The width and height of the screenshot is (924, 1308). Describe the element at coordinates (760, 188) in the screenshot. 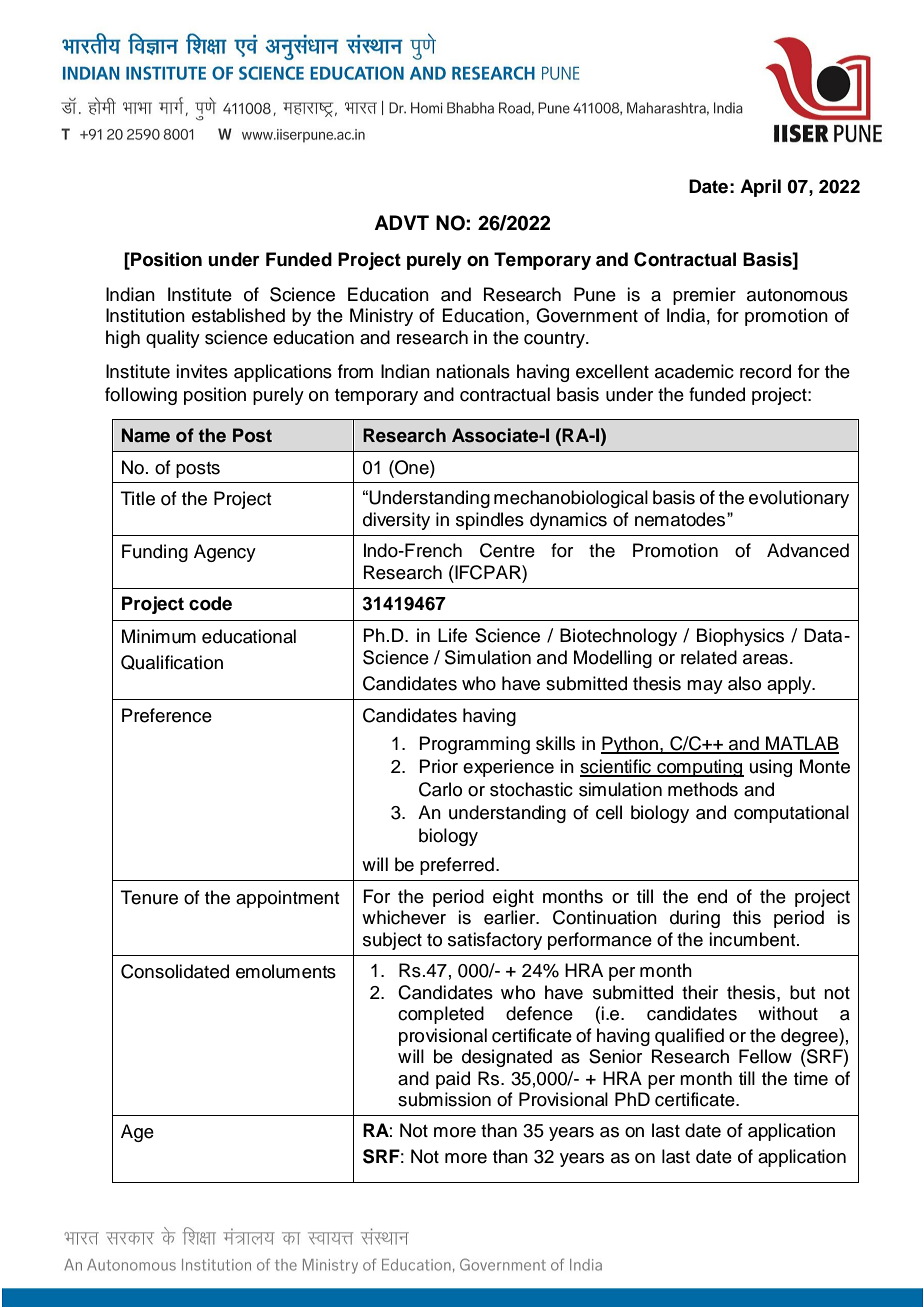

I see `April` at that location.
